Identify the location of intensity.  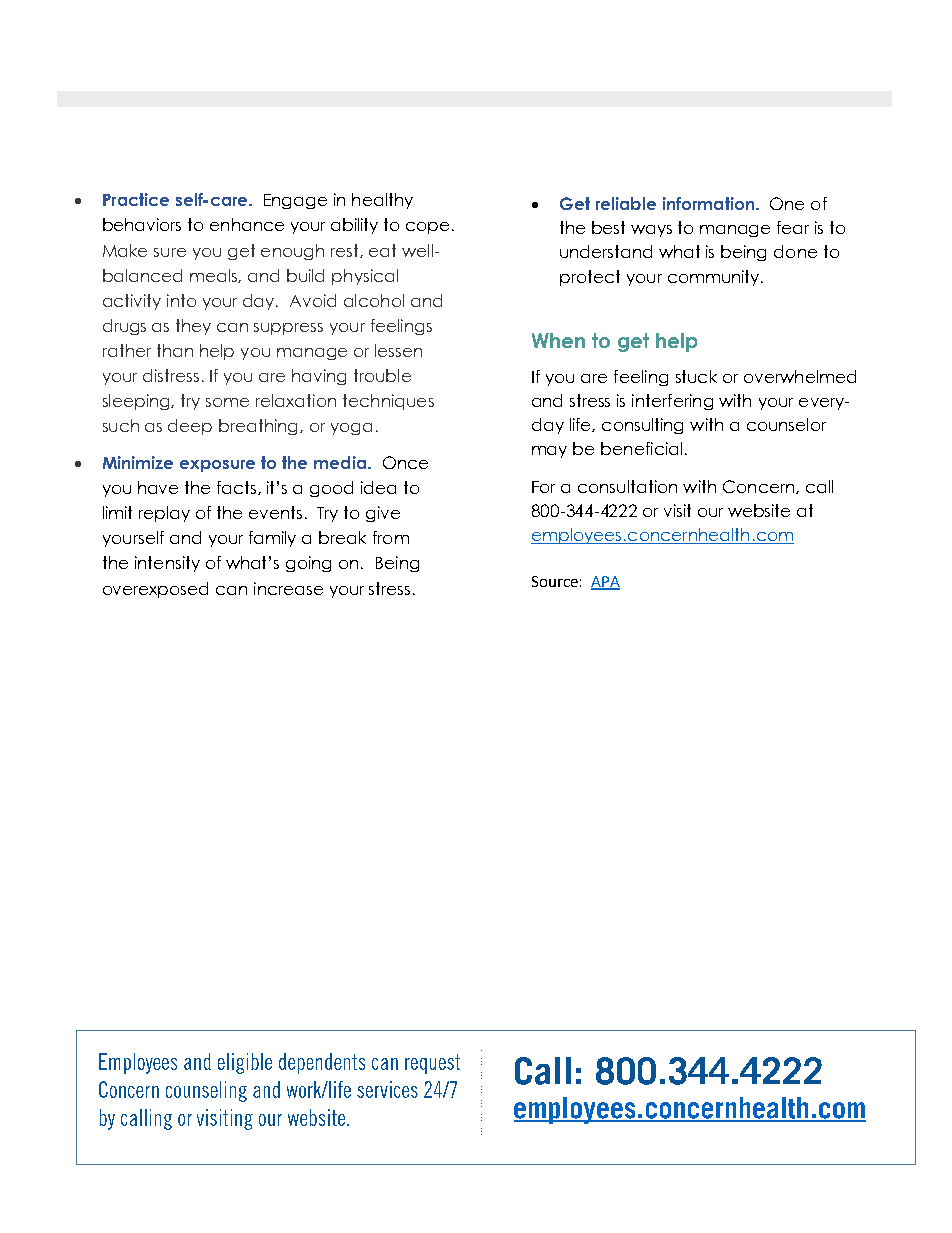
(167, 564).
